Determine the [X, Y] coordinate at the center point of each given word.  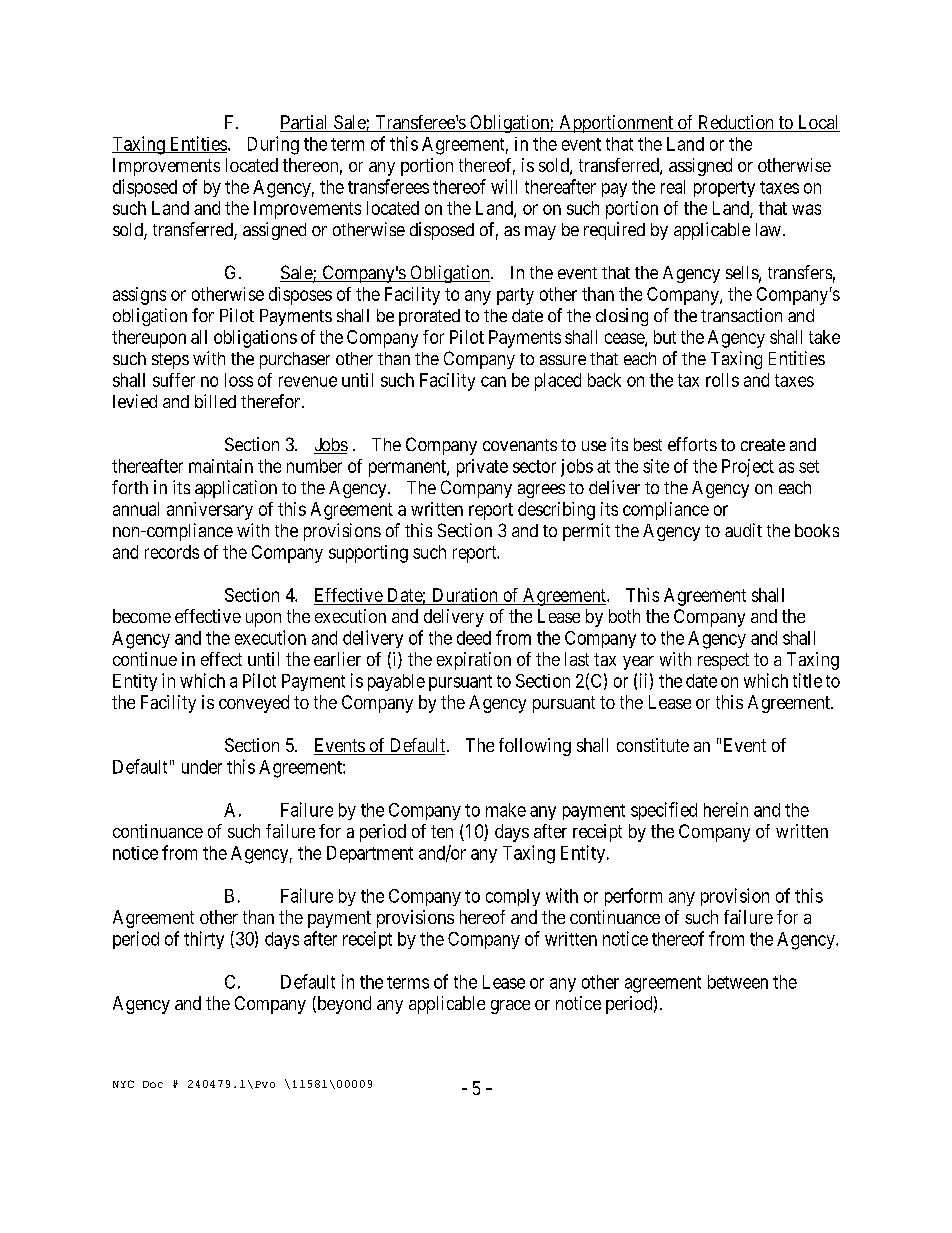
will [504, 186]
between [738, 982]
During [273, 145]
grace [510, 1007]
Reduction [735, 123]
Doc [153, 1084]
